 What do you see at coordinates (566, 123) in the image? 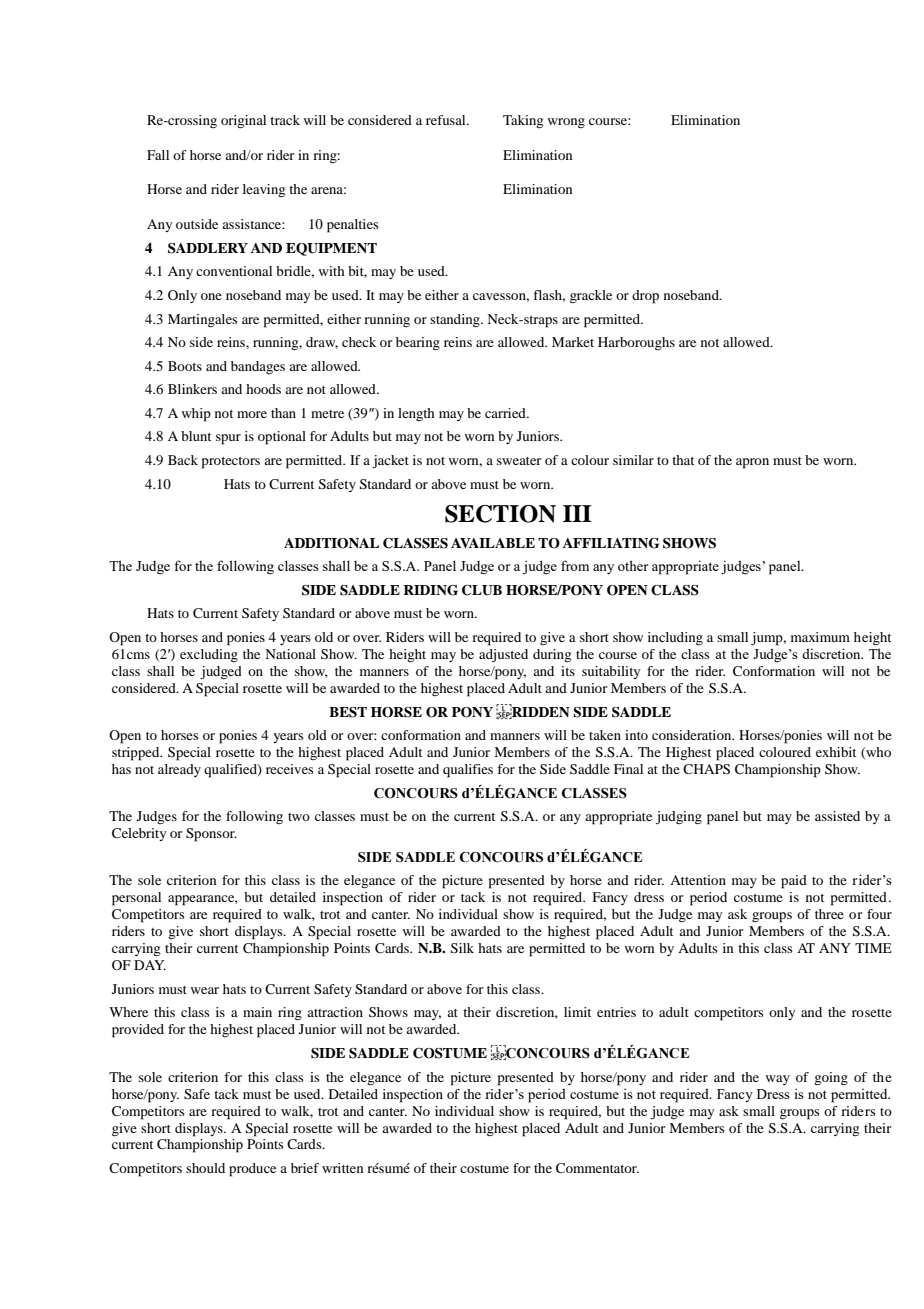
I see `wrong` at bounding box center [566, 123].
